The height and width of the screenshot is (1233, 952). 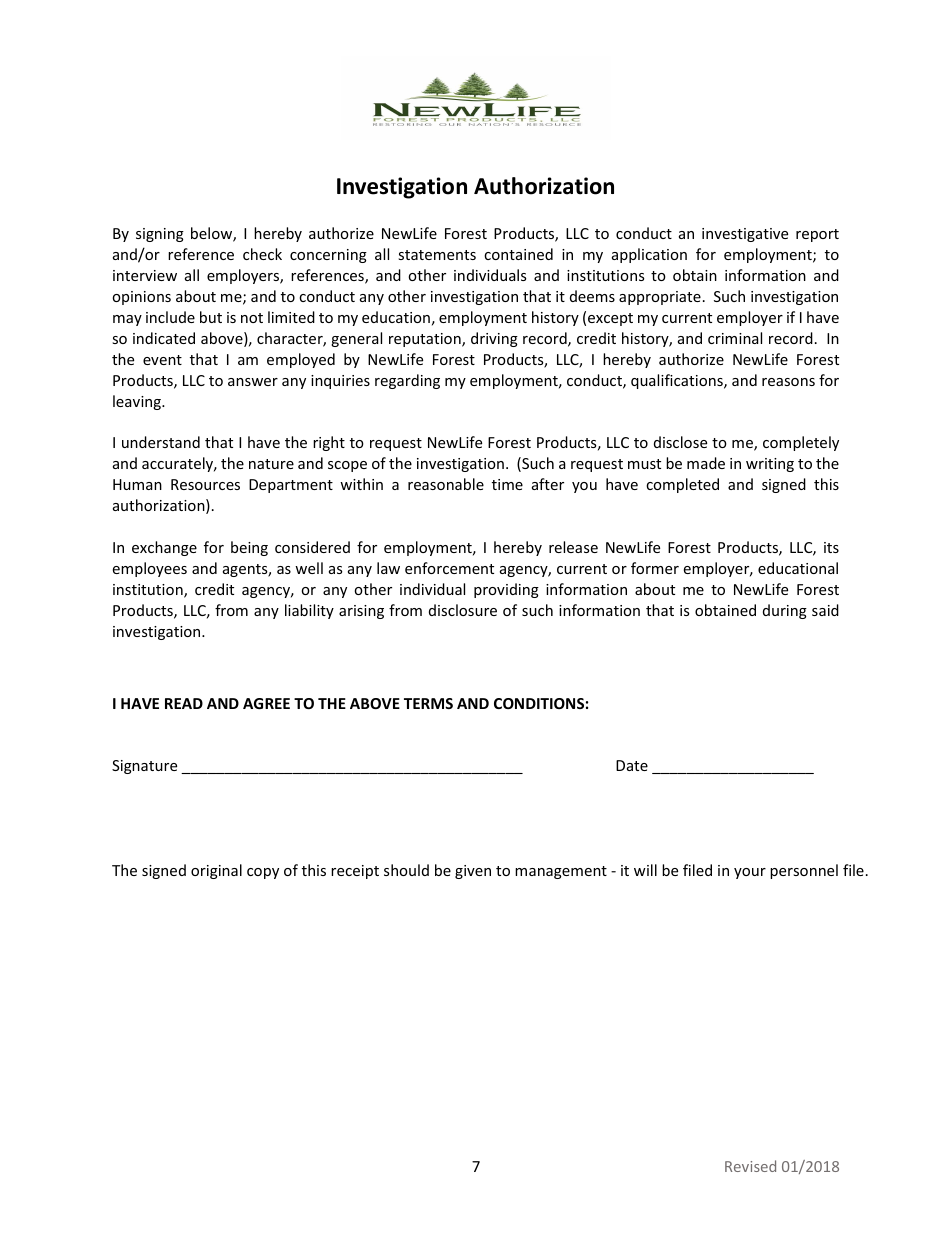 I want to click on check, so click(x=262, y=254).
